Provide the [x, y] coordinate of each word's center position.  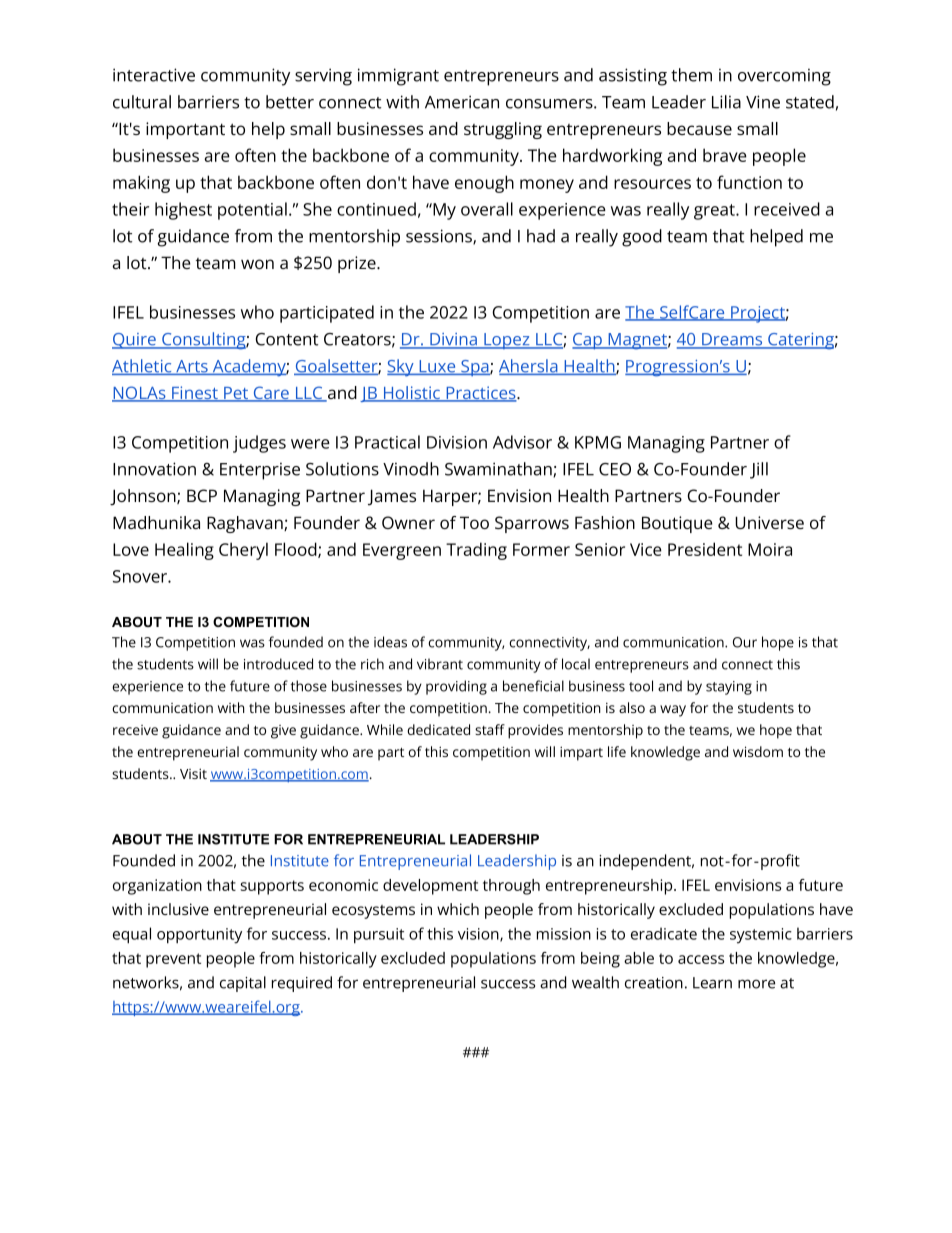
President [705, 549]
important [185, 130]
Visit [193, 773]
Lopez [507, 341]
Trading [476, 551]
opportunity [199, 936]
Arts [192, 367]
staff [490, 729]
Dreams [732, 340]
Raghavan [246, 524]
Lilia [726, 102]
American [462, 102]
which [458, 909]
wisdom [758, 751]
